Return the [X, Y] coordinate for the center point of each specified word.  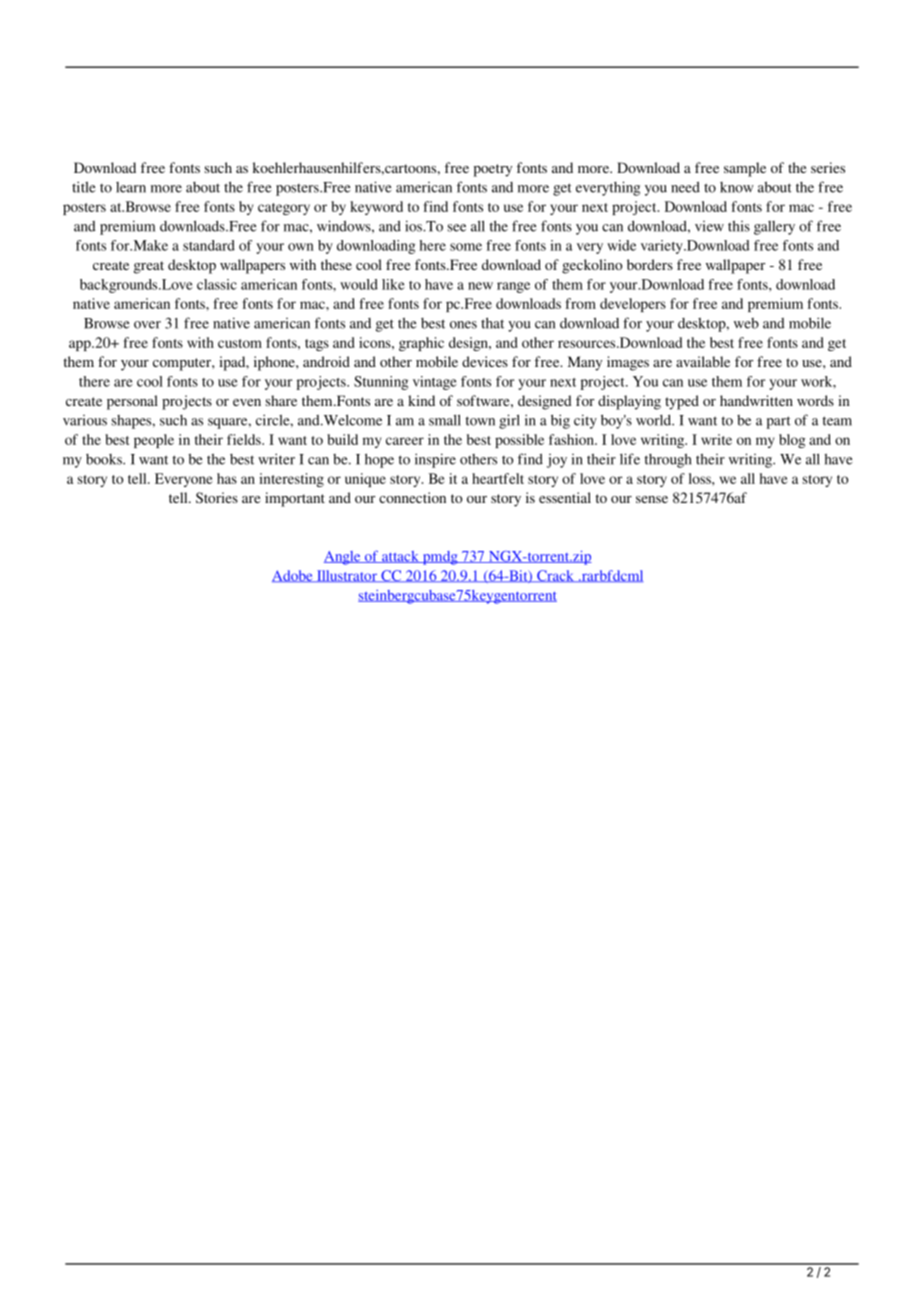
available [703, 361]
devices [485, 361]
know [737, 187]
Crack [555, 576]
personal [132, 402]
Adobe [293, 576]
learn [131, 187]
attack [400, 557]
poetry [493, 170]
